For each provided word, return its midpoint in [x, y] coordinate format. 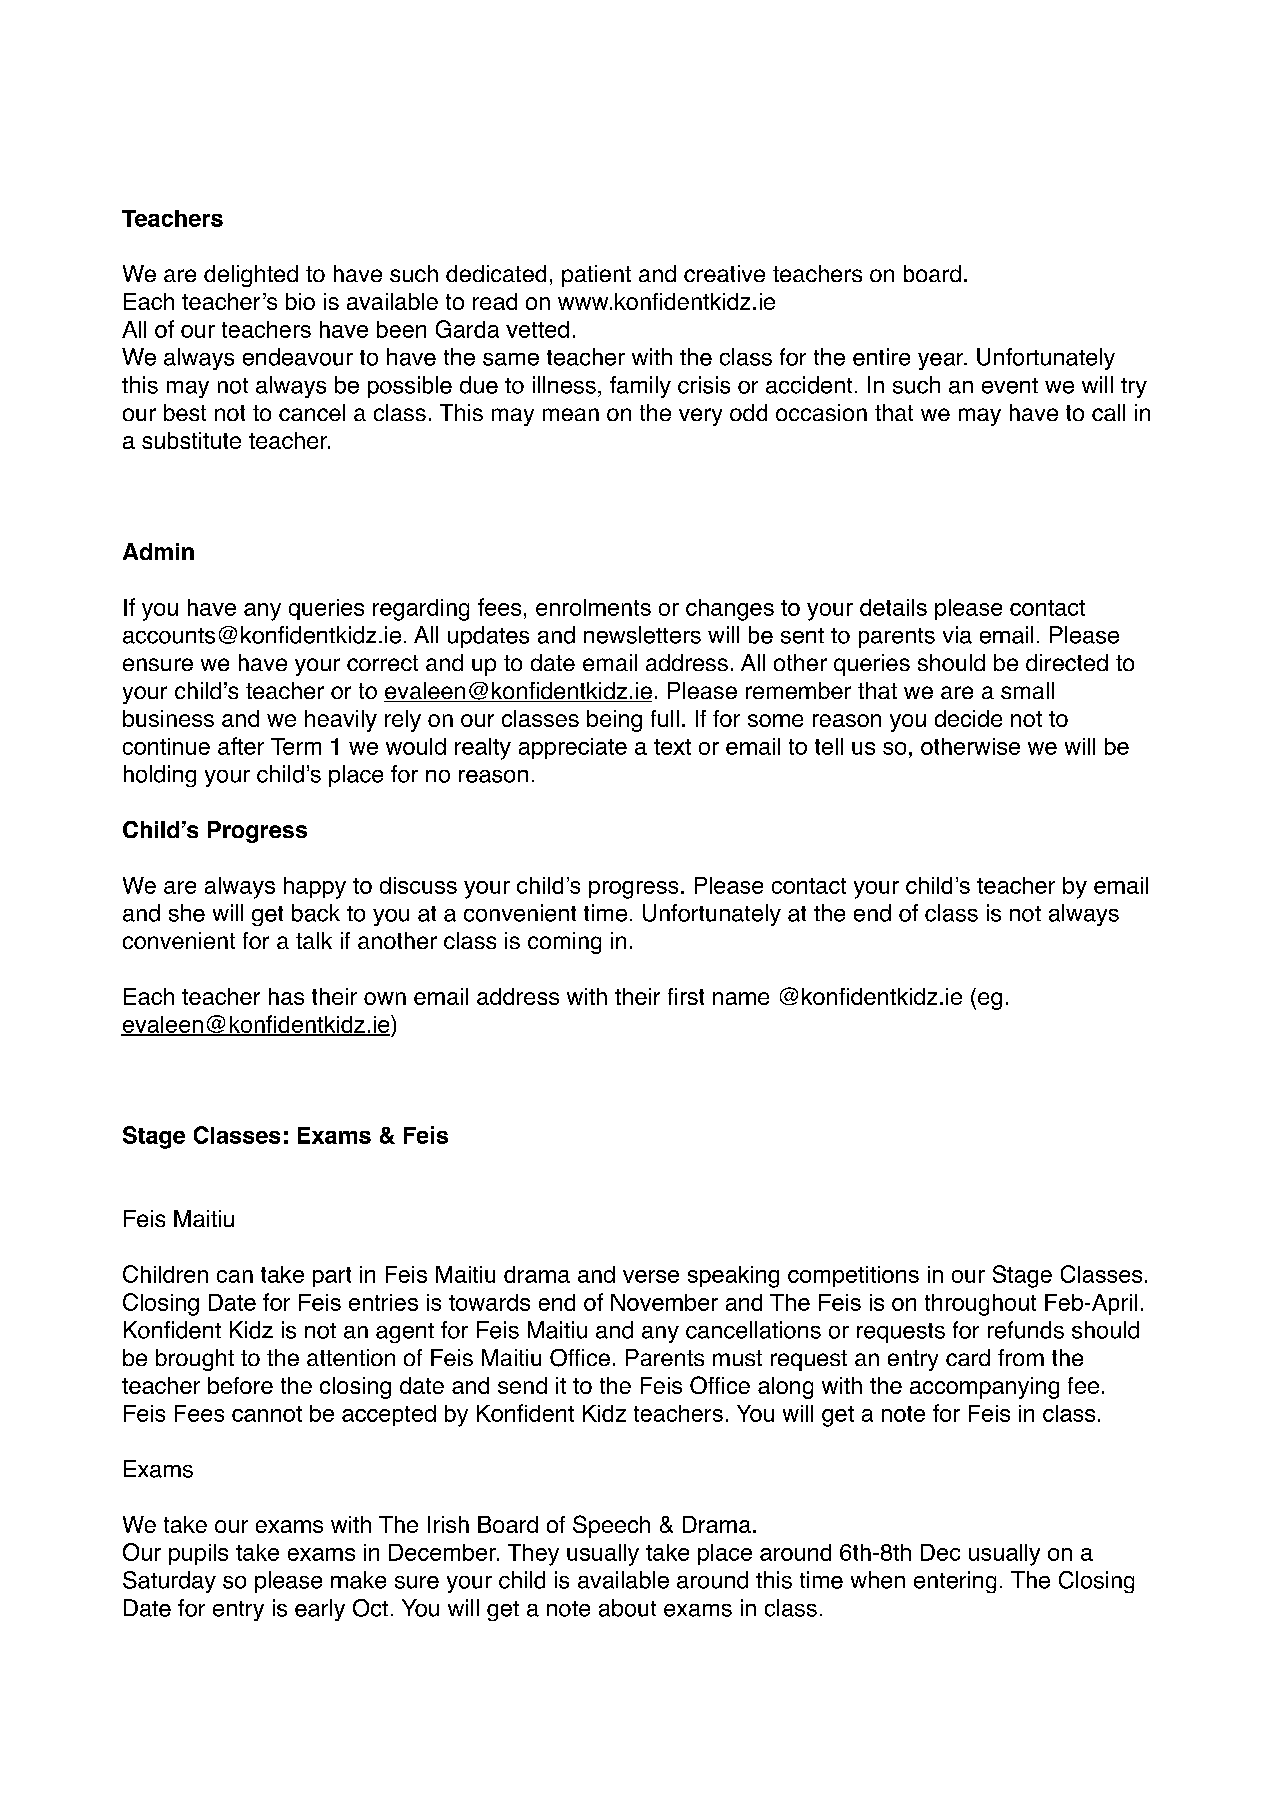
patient [596, 276]
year [942, 361]
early [320, 1610]
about [627, 1608]
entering [955, 1582]
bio [300, 301]
